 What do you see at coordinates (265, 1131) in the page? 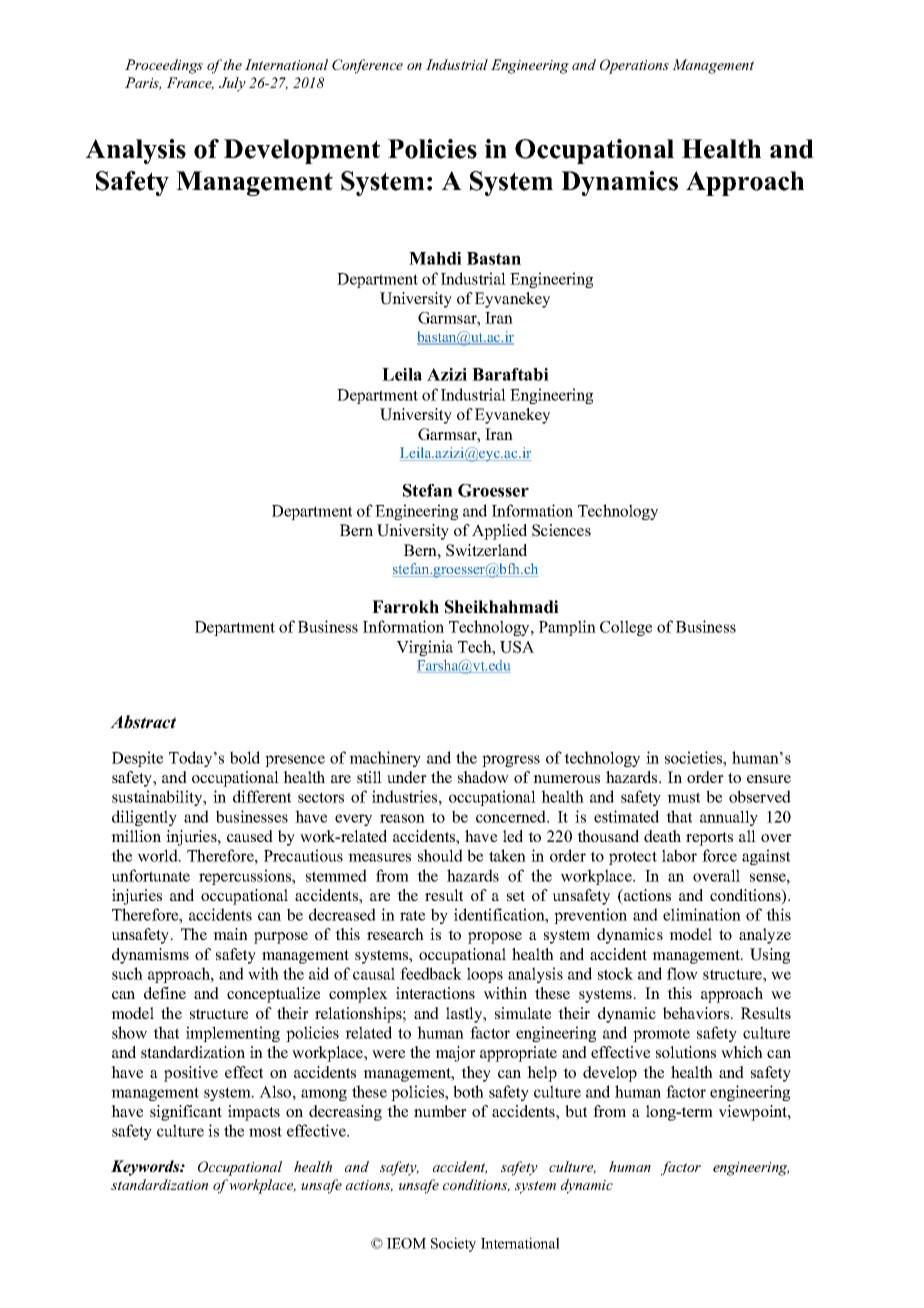
I see `most` at bounding box center [265, 1131].
